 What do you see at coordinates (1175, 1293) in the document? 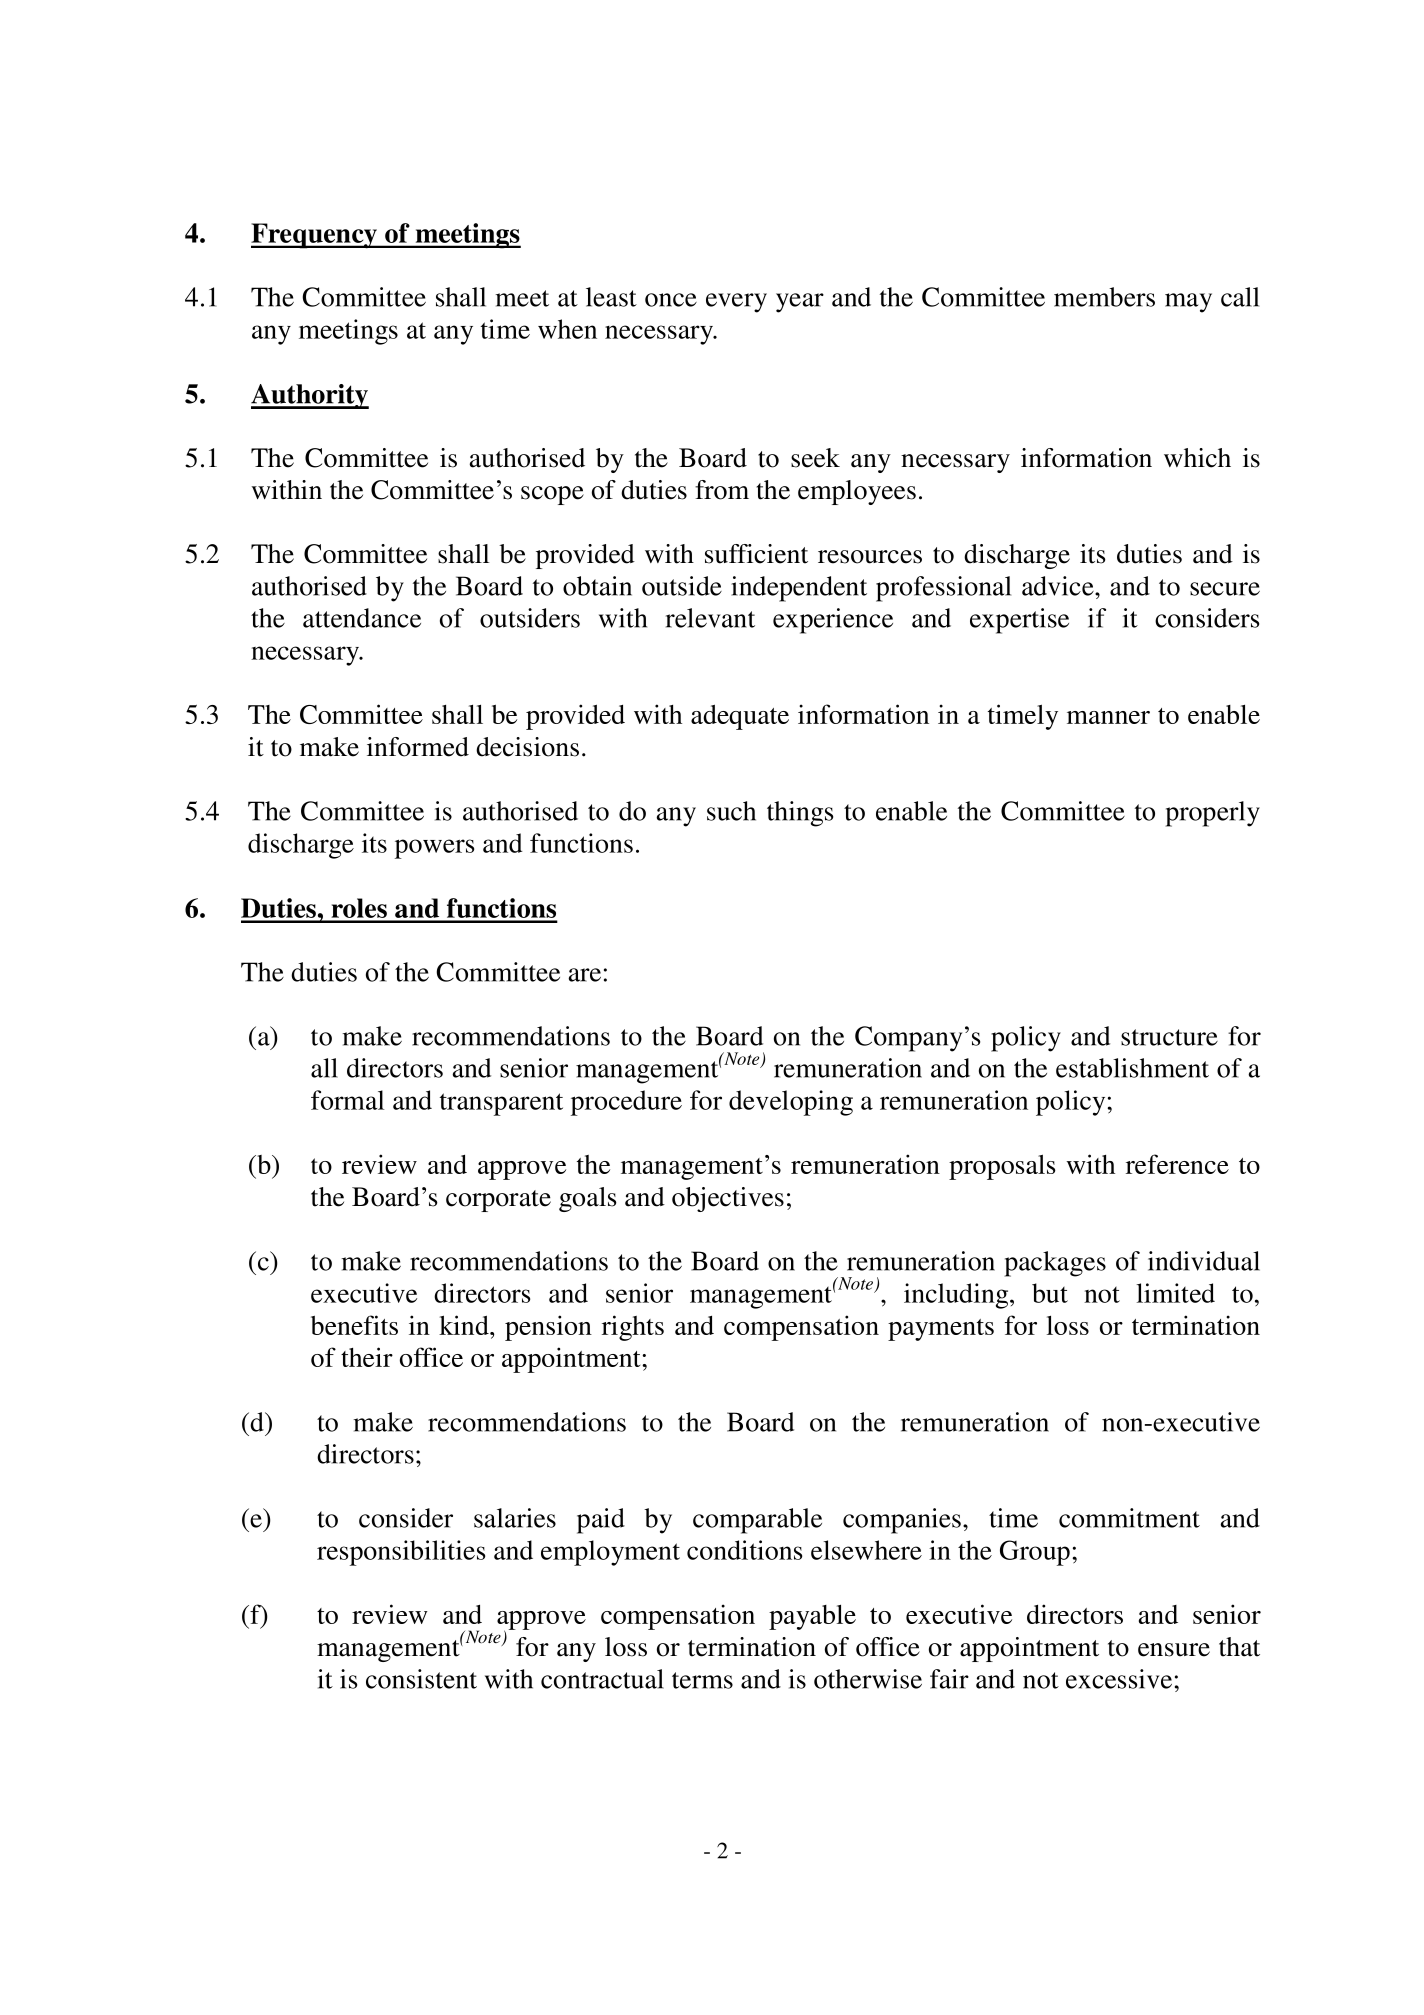
I see `limited` at bounding box center [1175, 1293].
